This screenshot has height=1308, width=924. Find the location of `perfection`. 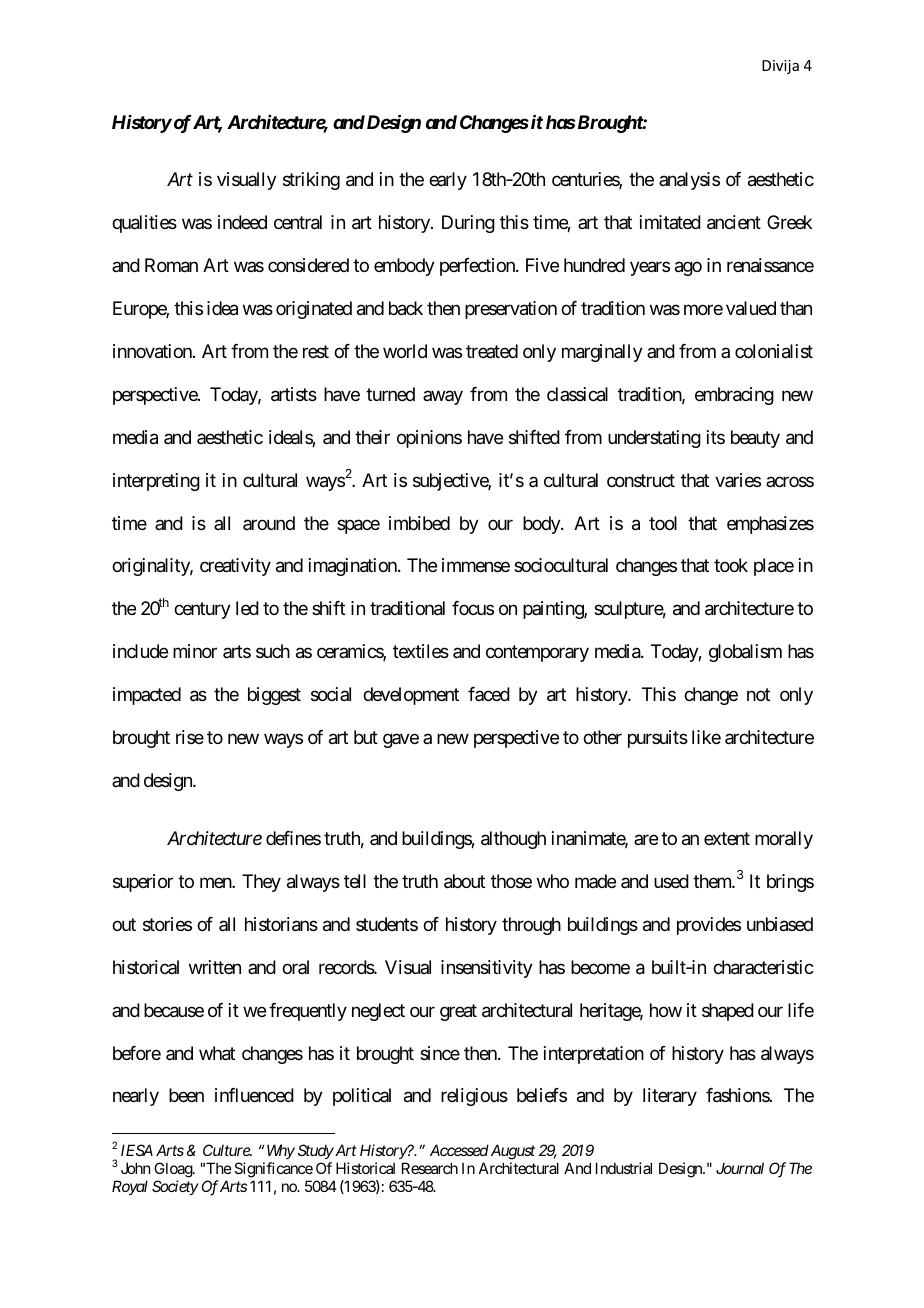

perfection is located at coordinates (478, 267).
